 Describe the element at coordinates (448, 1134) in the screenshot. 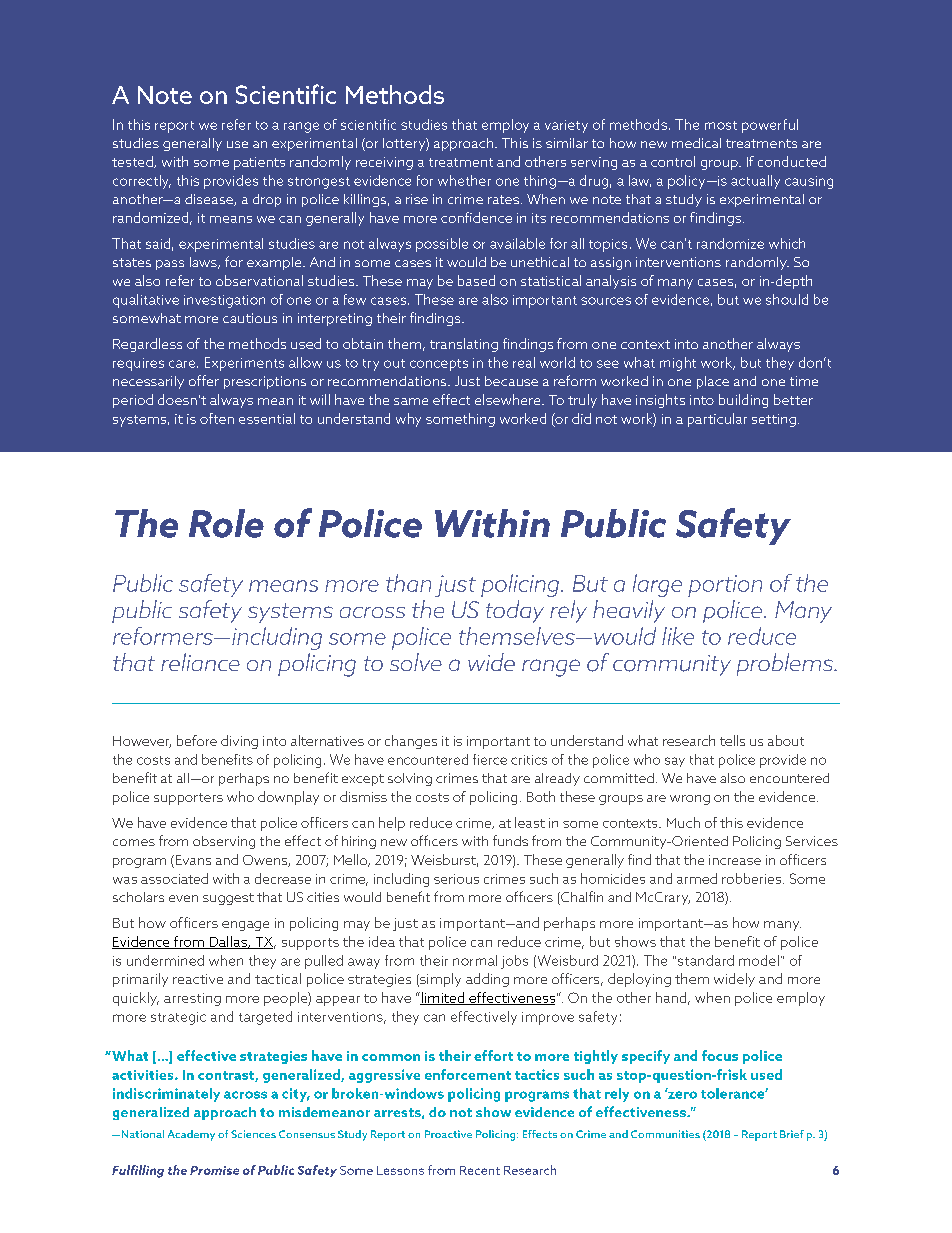

I see `Proactive` at that location.
